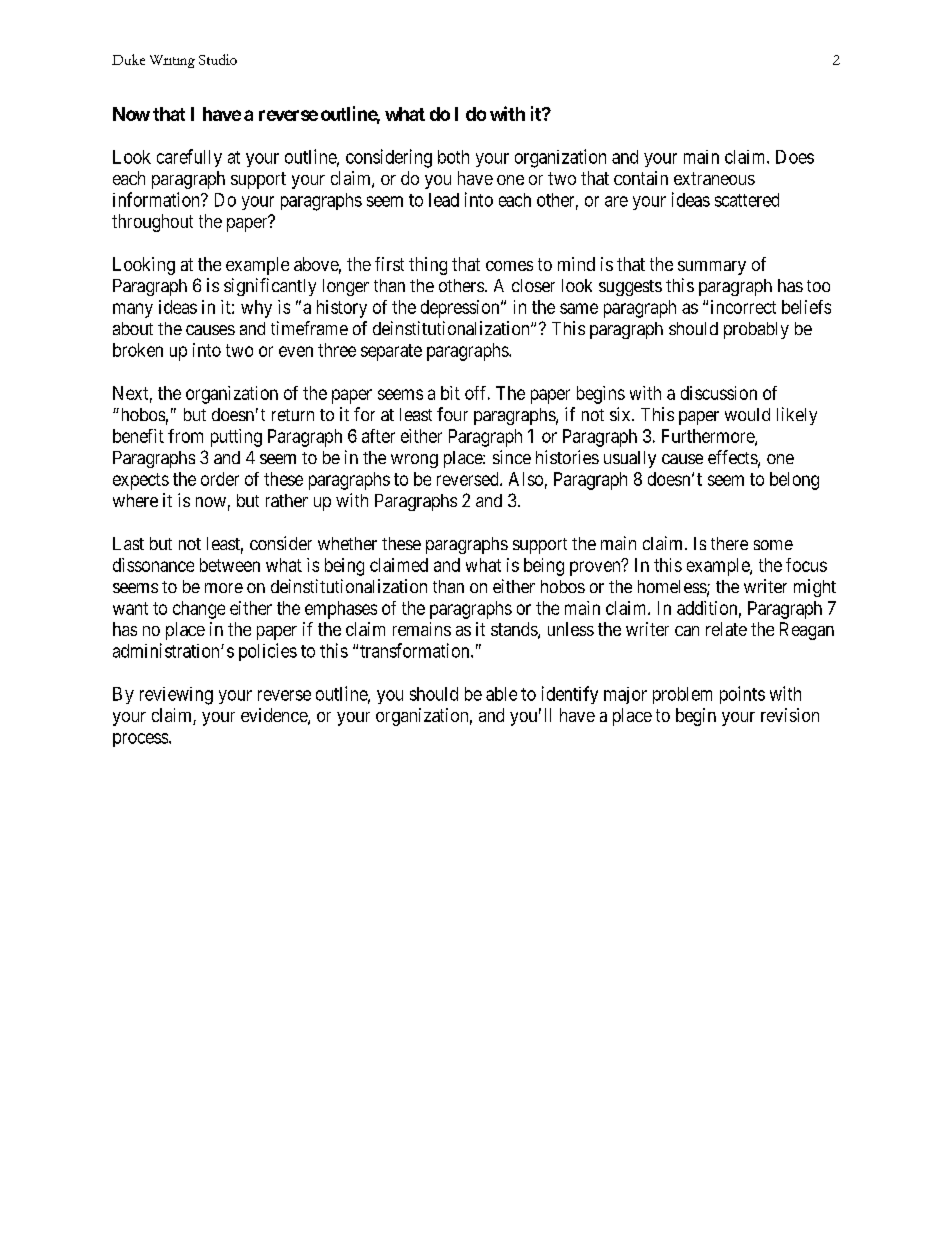 Image resolution: width=952 pixels, height=1233 pixels. What do you see at coordinates (742, 695) in the image?
I see `points` at bounding box center [742, 695].
